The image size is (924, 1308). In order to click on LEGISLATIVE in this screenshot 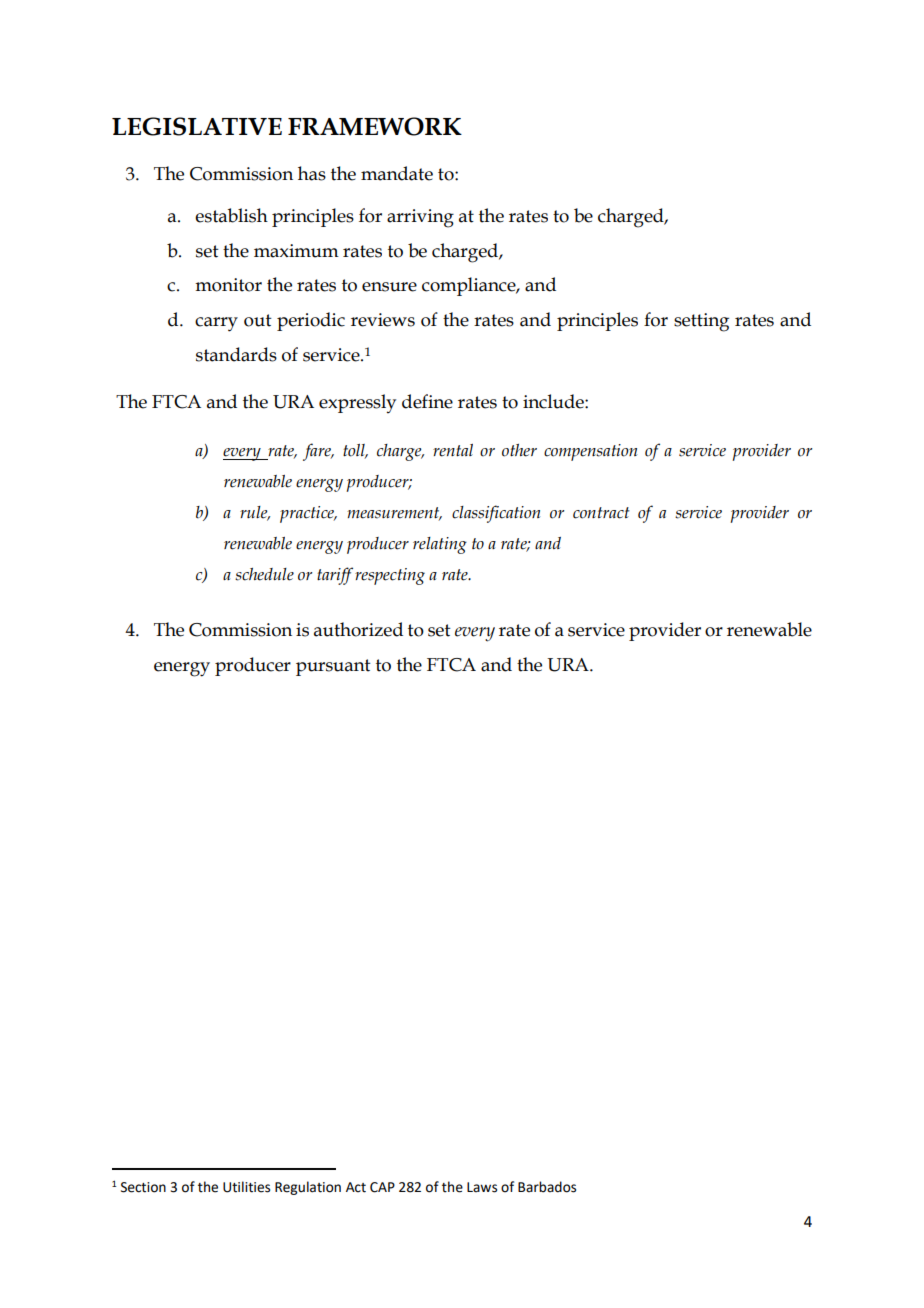, I will do `click(197, 126)`.
